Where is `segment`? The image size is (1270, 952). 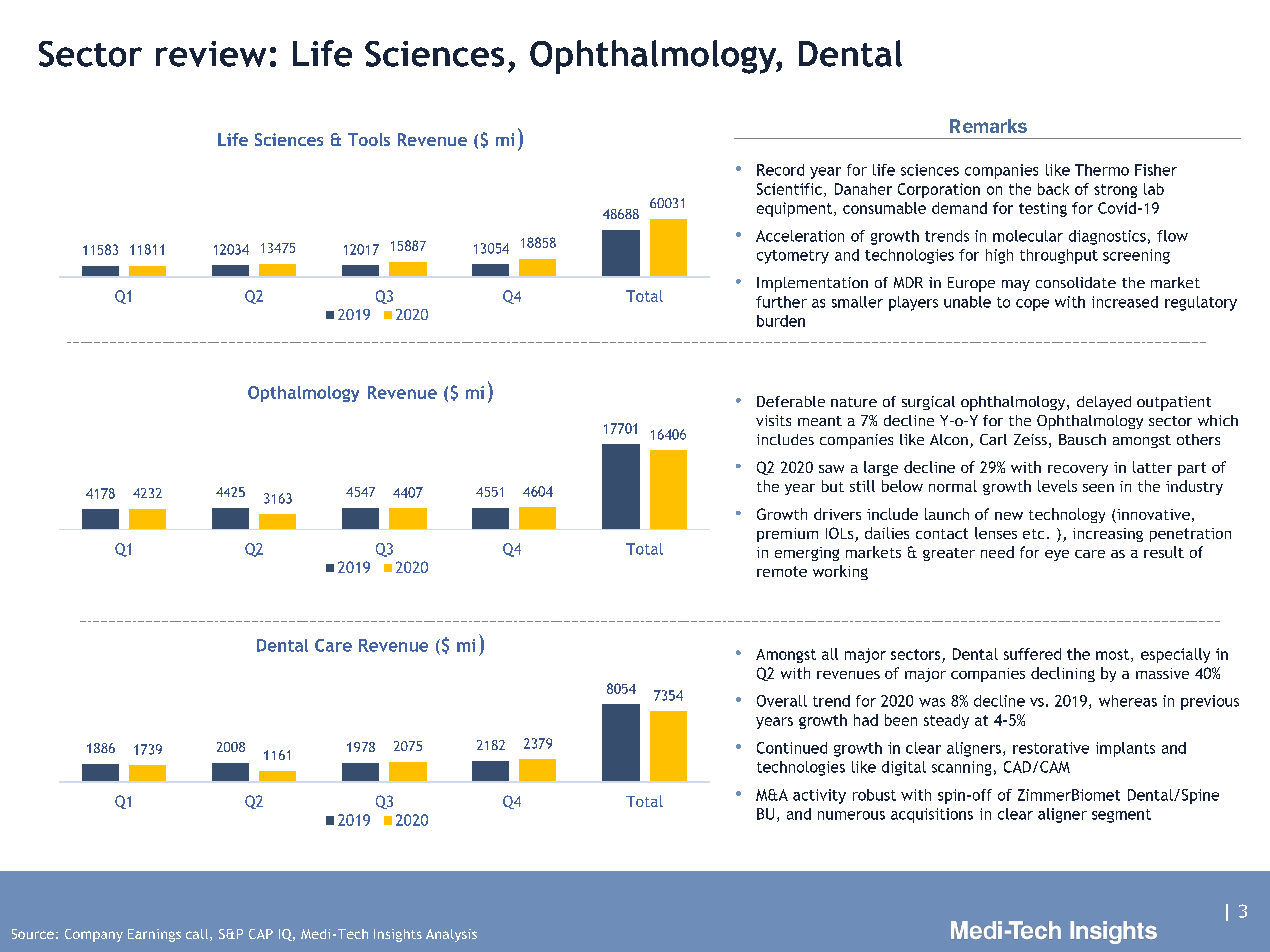
segment is located at coordinates (1121, 816).
